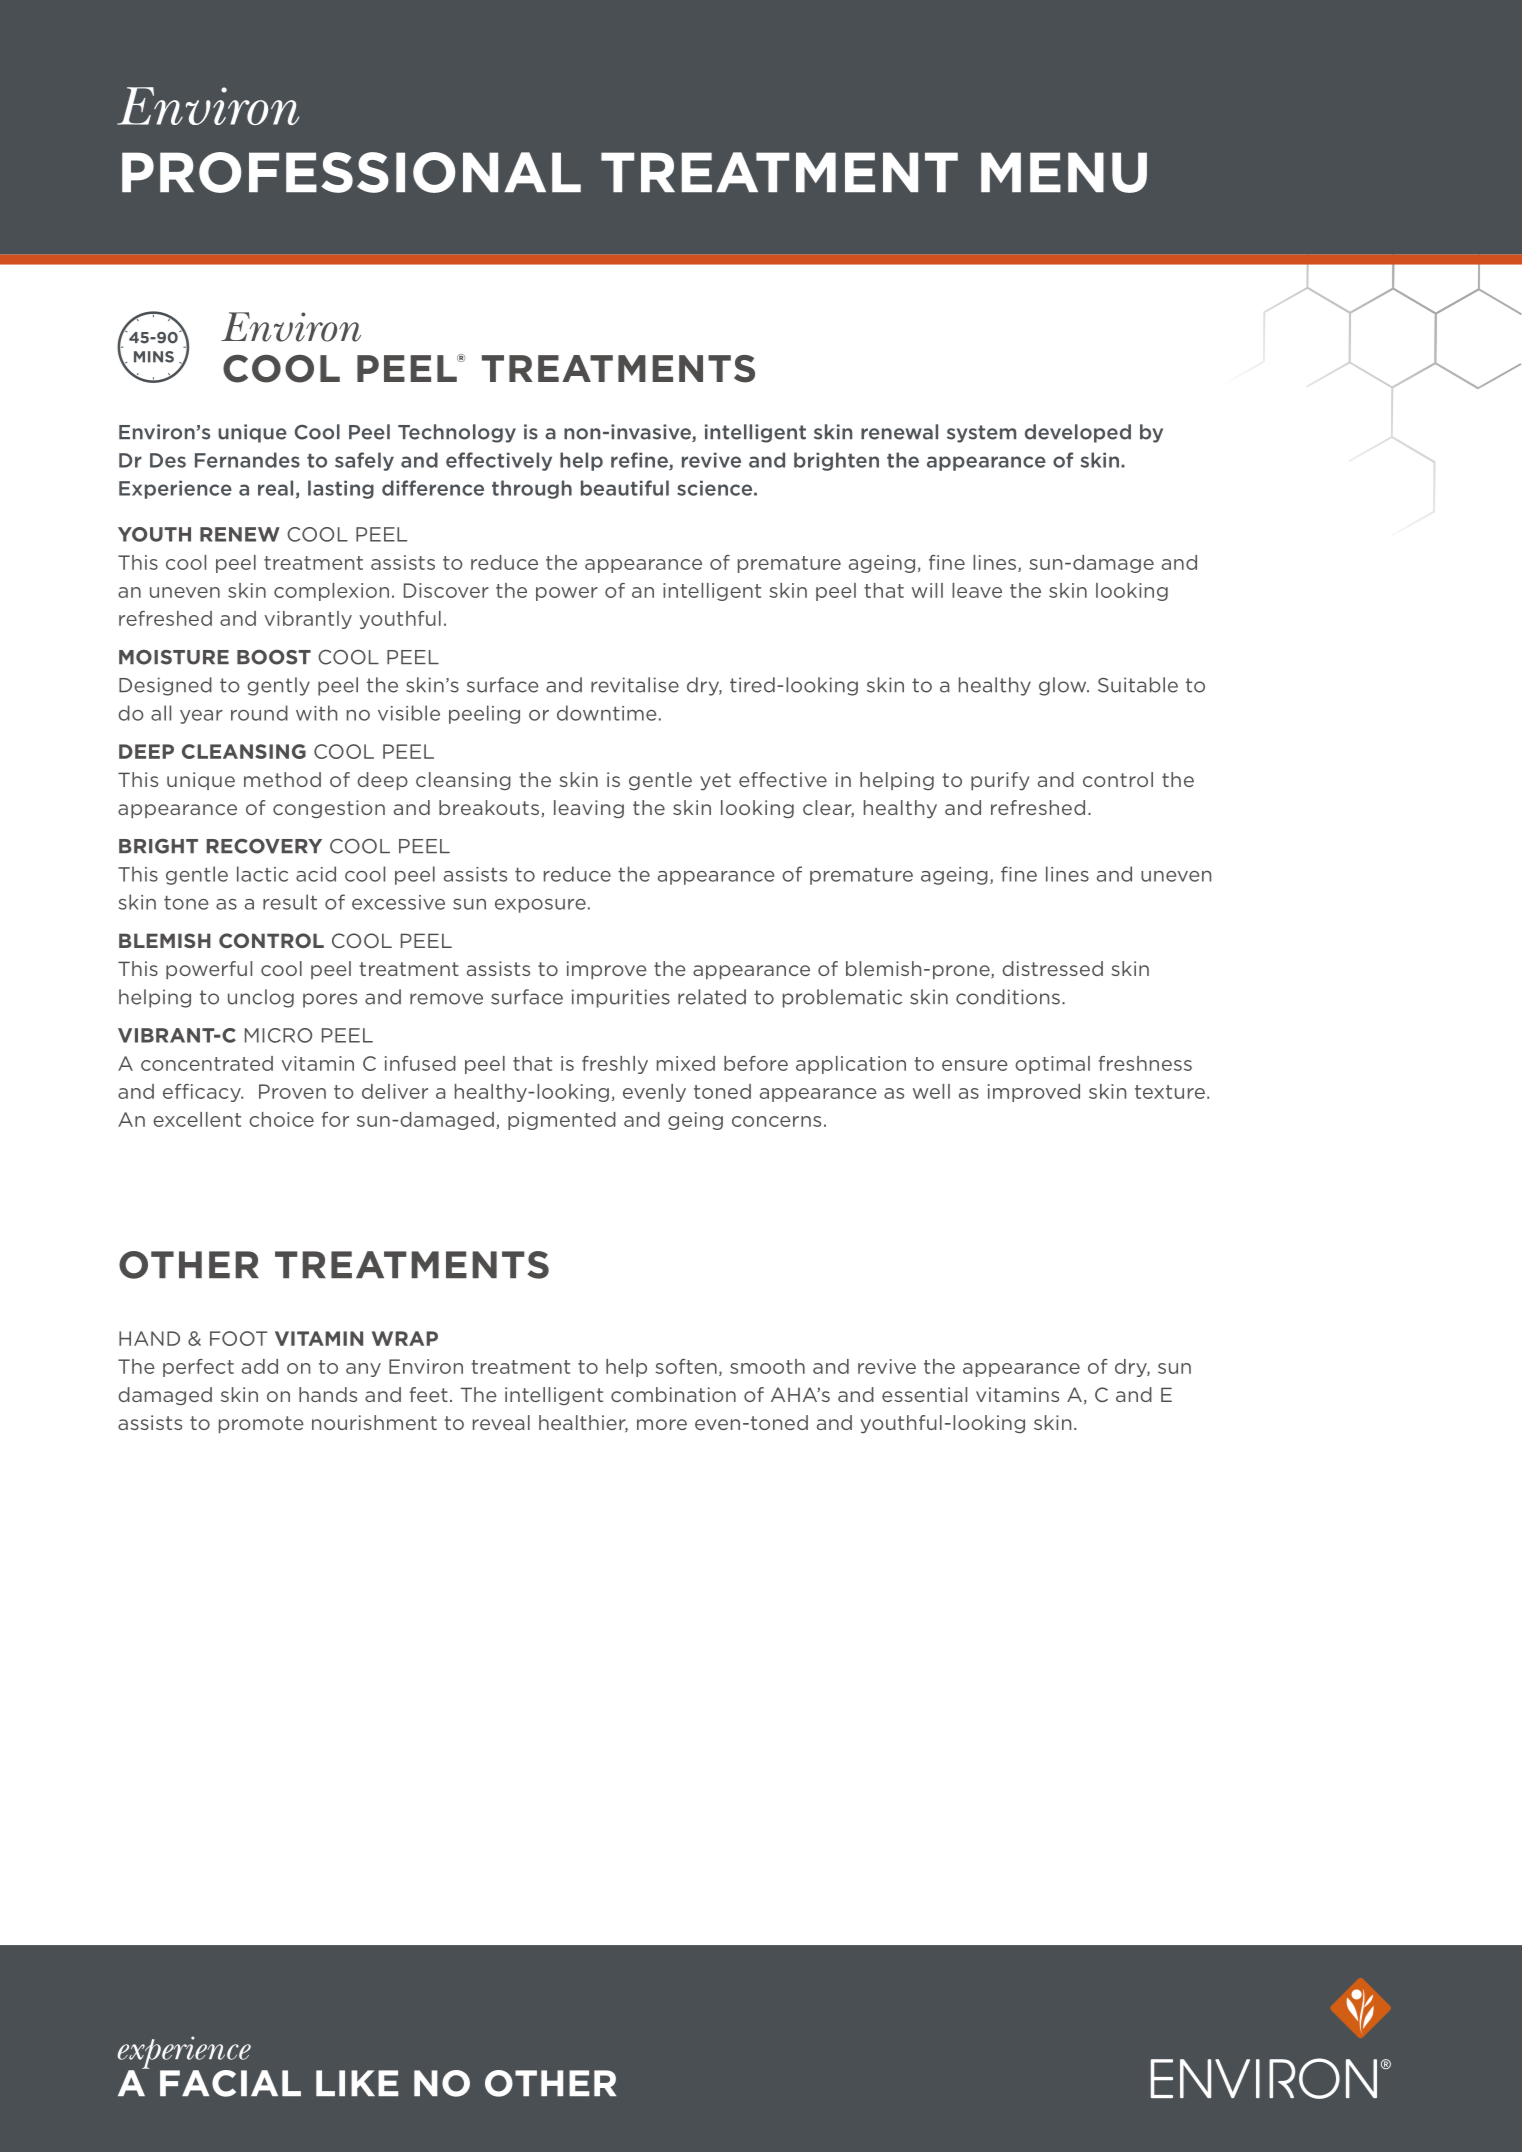  I want to click on leave, so click(977, 590).
